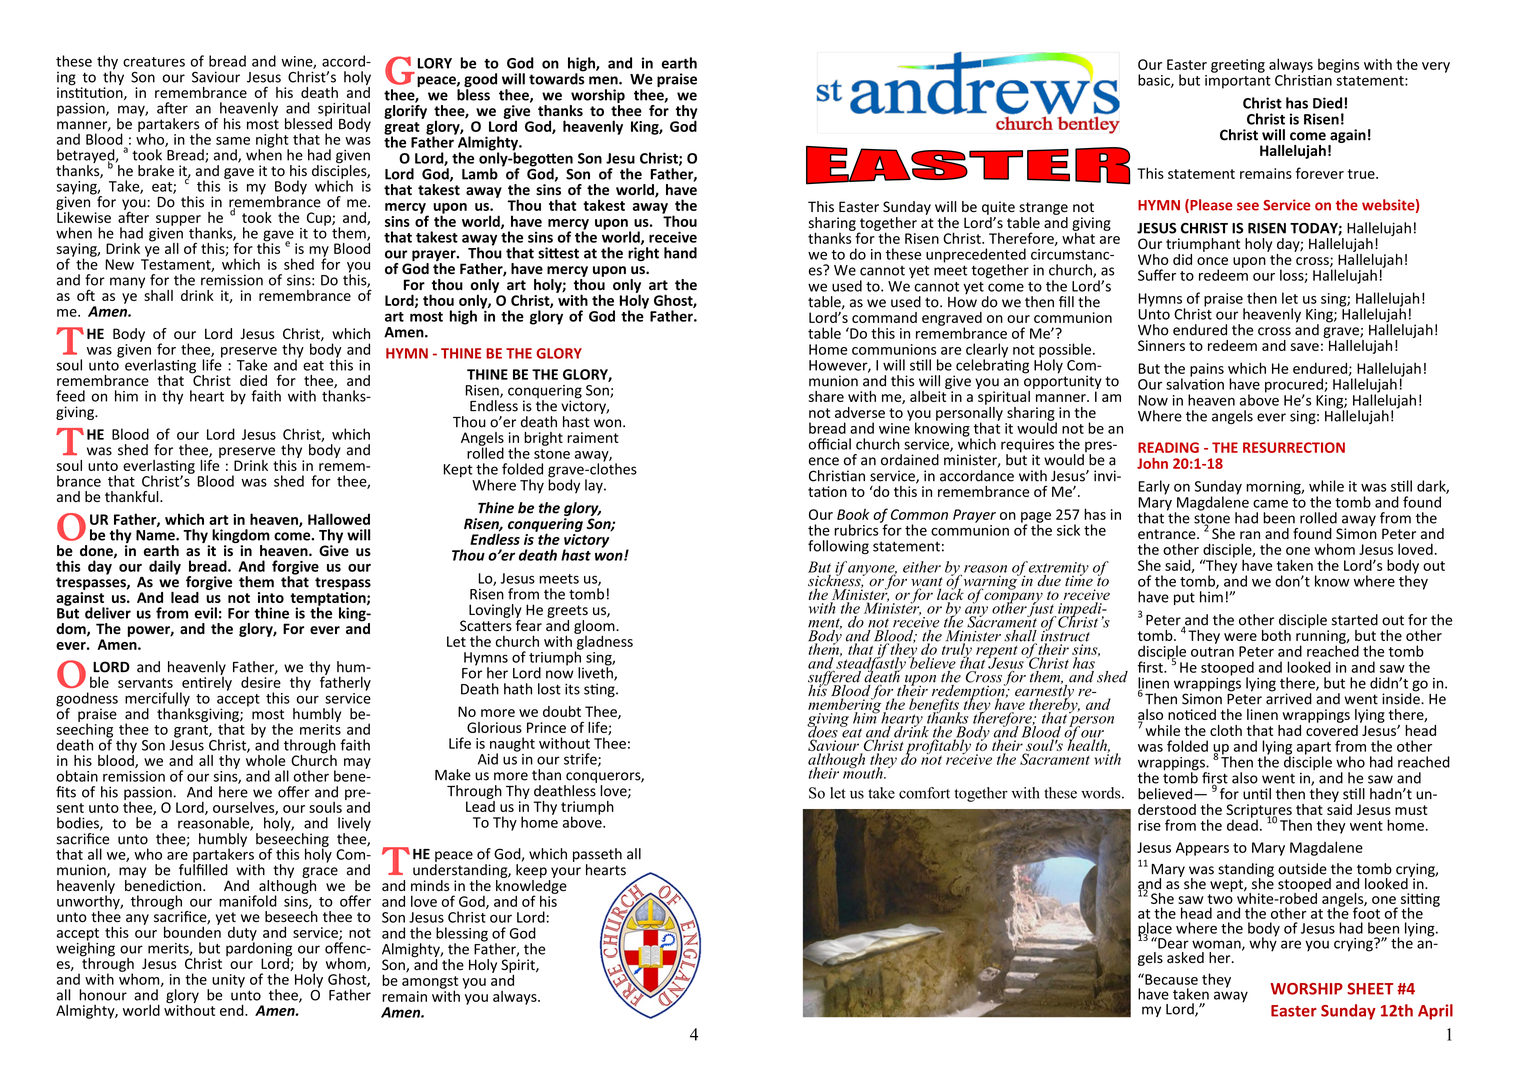 This screenshot has height=1071, width=1515. Describe the element at coordinates (127, 282) in the screenshot. I see `many` at that location.
